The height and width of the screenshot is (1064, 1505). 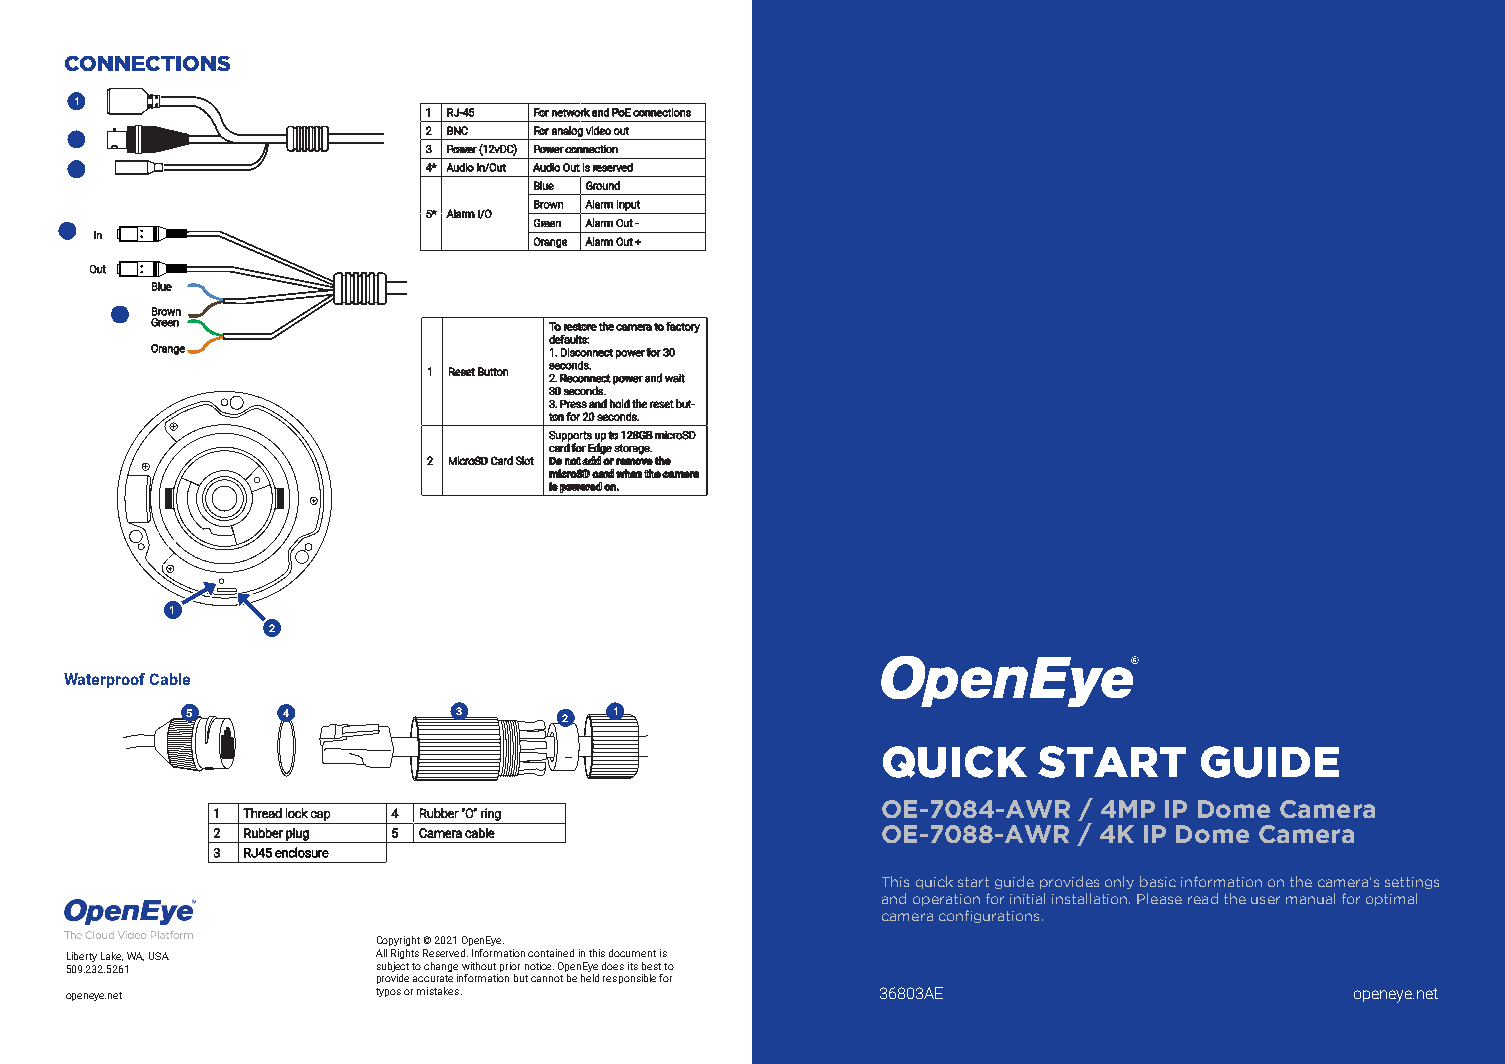 I want to click on user, so click(x=1265, y=900).
